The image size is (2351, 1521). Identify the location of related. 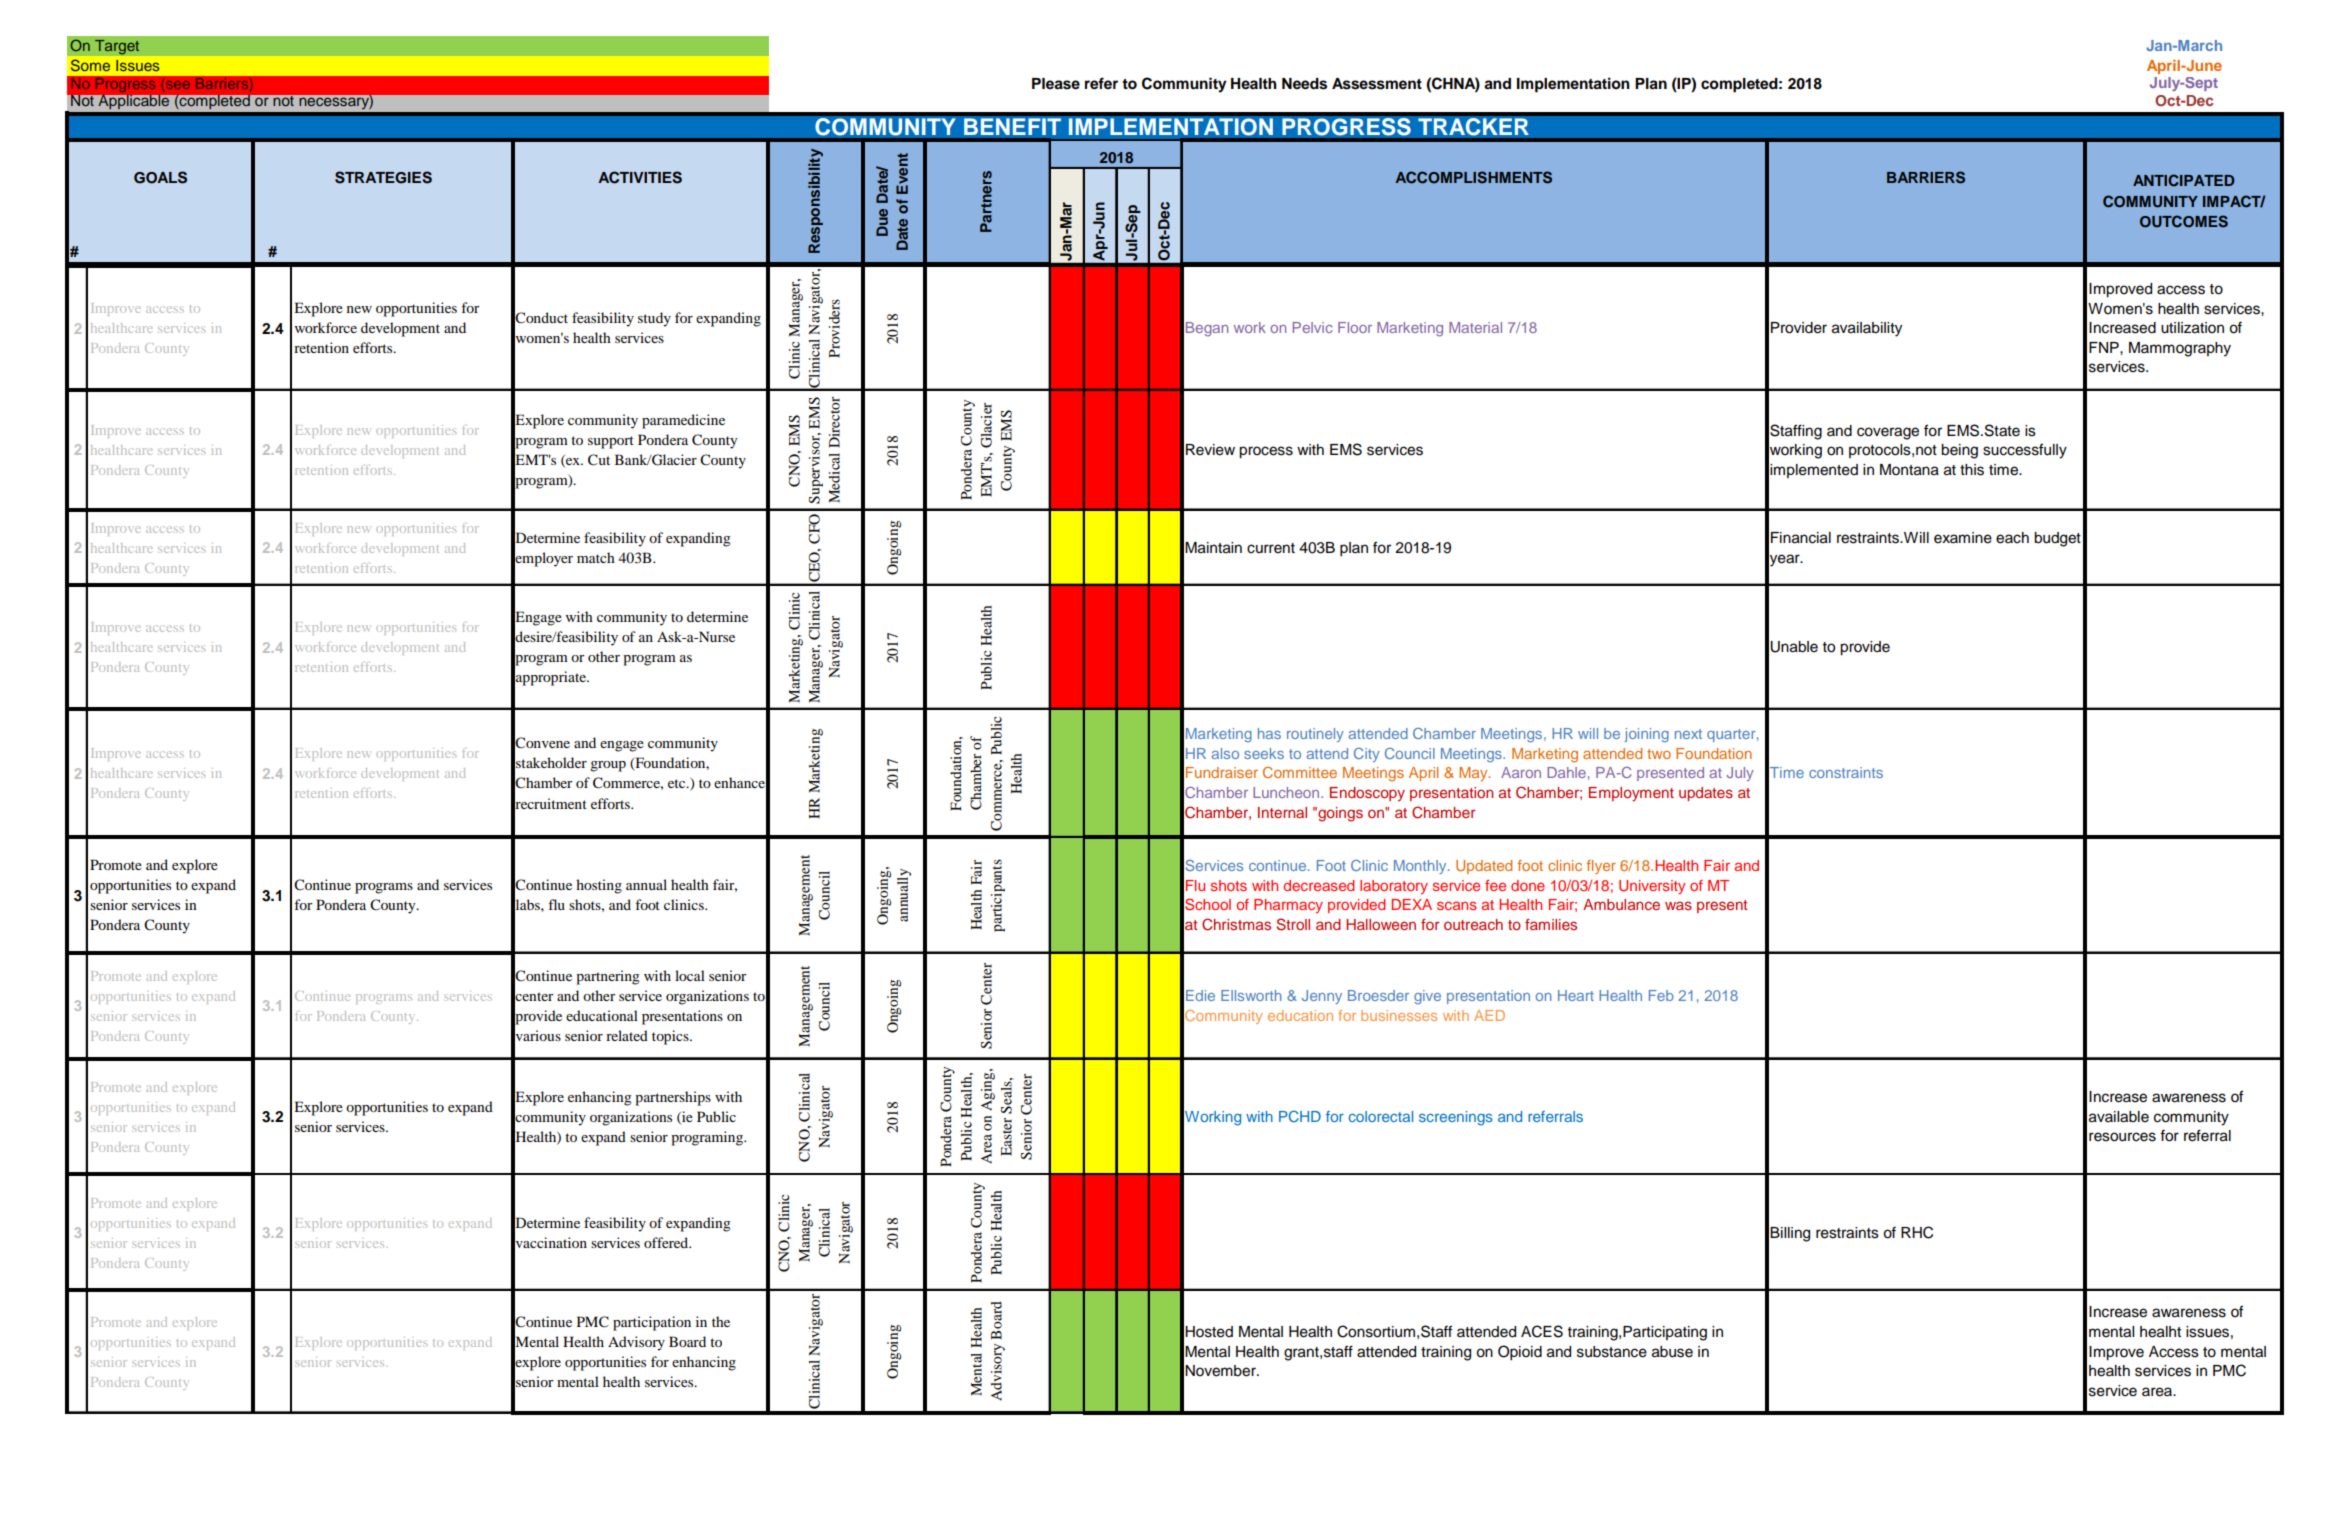
(627, 1035).
